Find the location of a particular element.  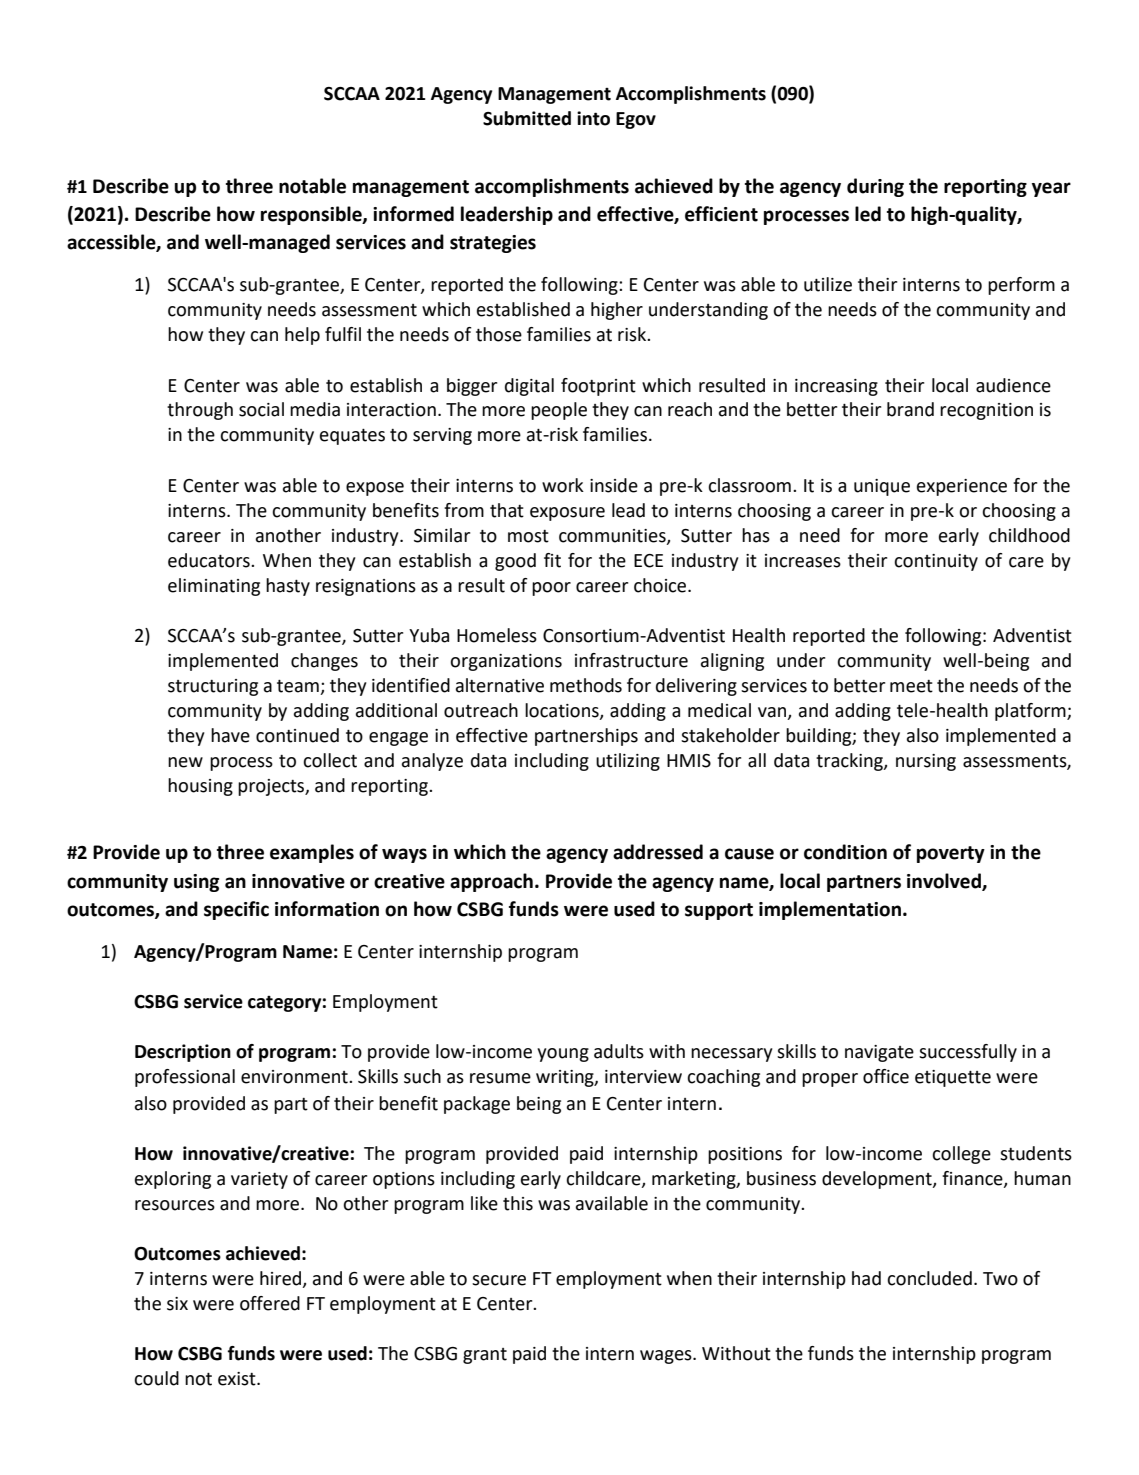

adults is located at coordinates (619, 1051).
